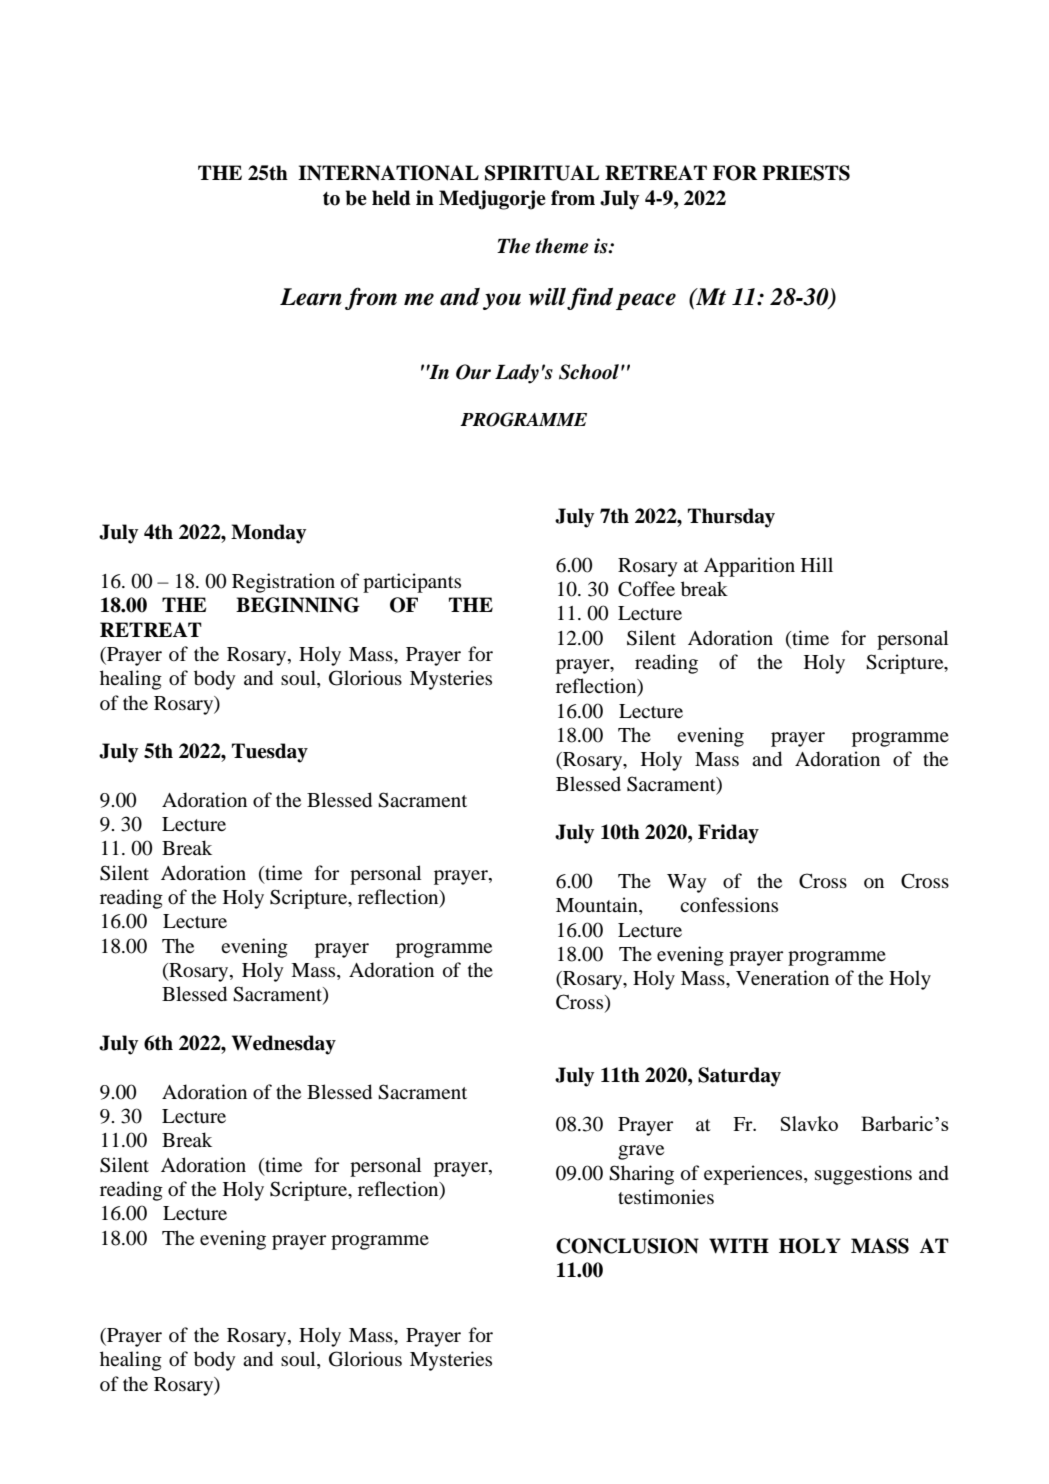  Describe the element at coordinates (728, 834) in the screenshot. I see `Friday` at that location.
